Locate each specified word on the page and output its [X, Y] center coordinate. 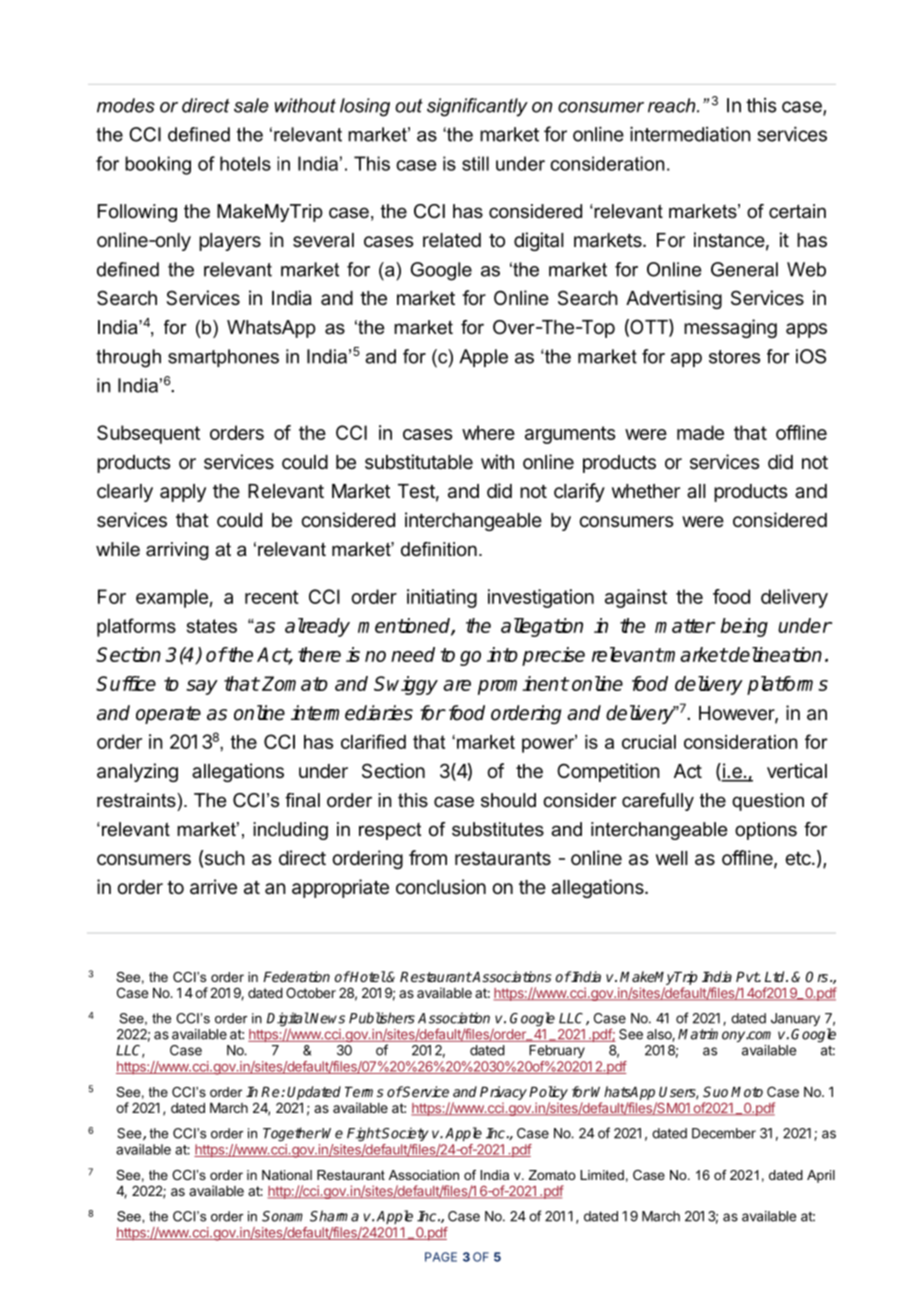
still [475, 163]
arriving [177, 551]
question [768, 802]
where [488, 432]
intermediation [690, 134]
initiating [442, 598]
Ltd [776, 976]
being [744, 627]
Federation [296, 976]
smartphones [223, 358]
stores [734, 357]
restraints [137, 800]
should [508, 800]
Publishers [382, 1018]
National [287, 1175]
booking [158, 165]
